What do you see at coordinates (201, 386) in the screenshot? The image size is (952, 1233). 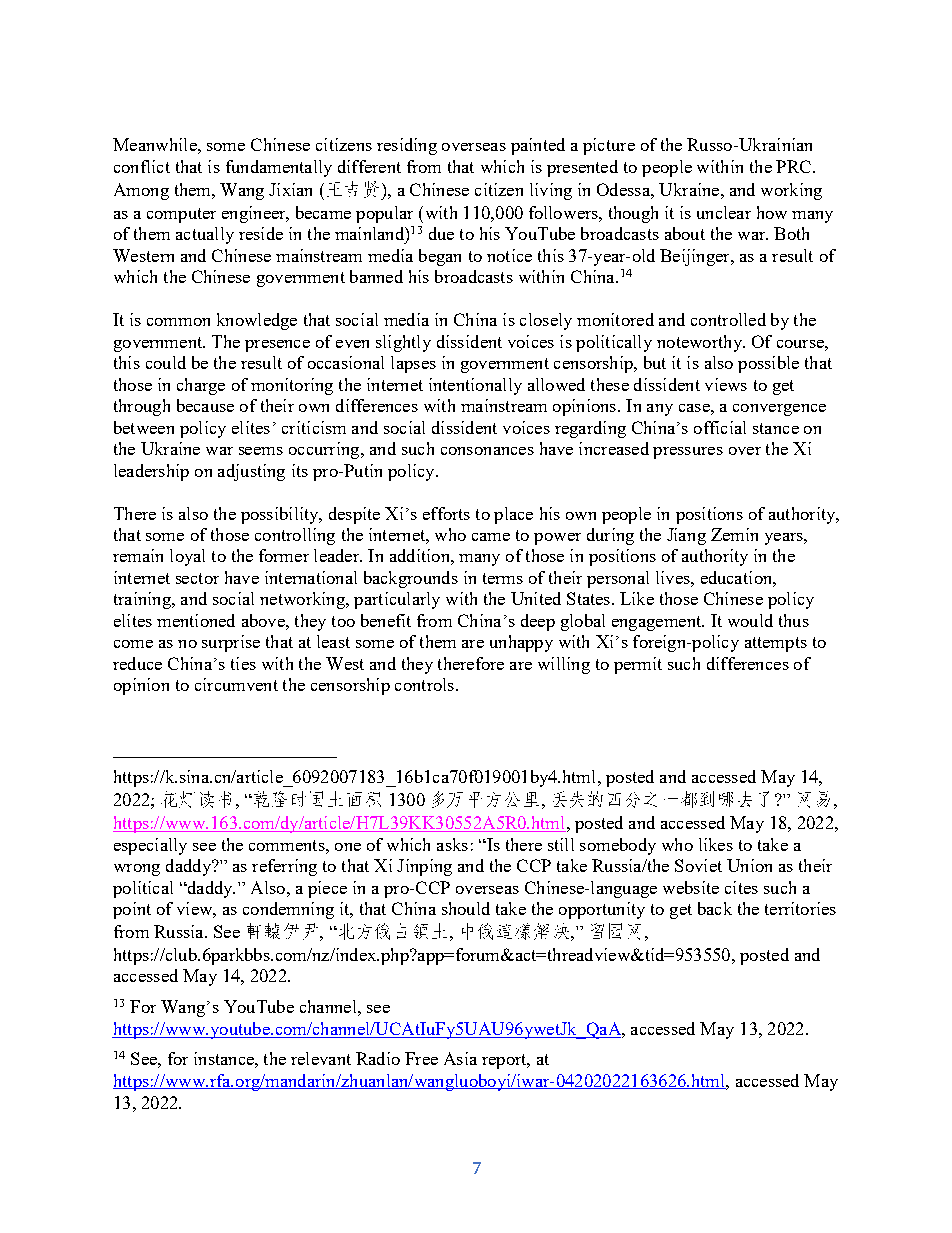 I see `charge` at bounding box center [201, 386].
